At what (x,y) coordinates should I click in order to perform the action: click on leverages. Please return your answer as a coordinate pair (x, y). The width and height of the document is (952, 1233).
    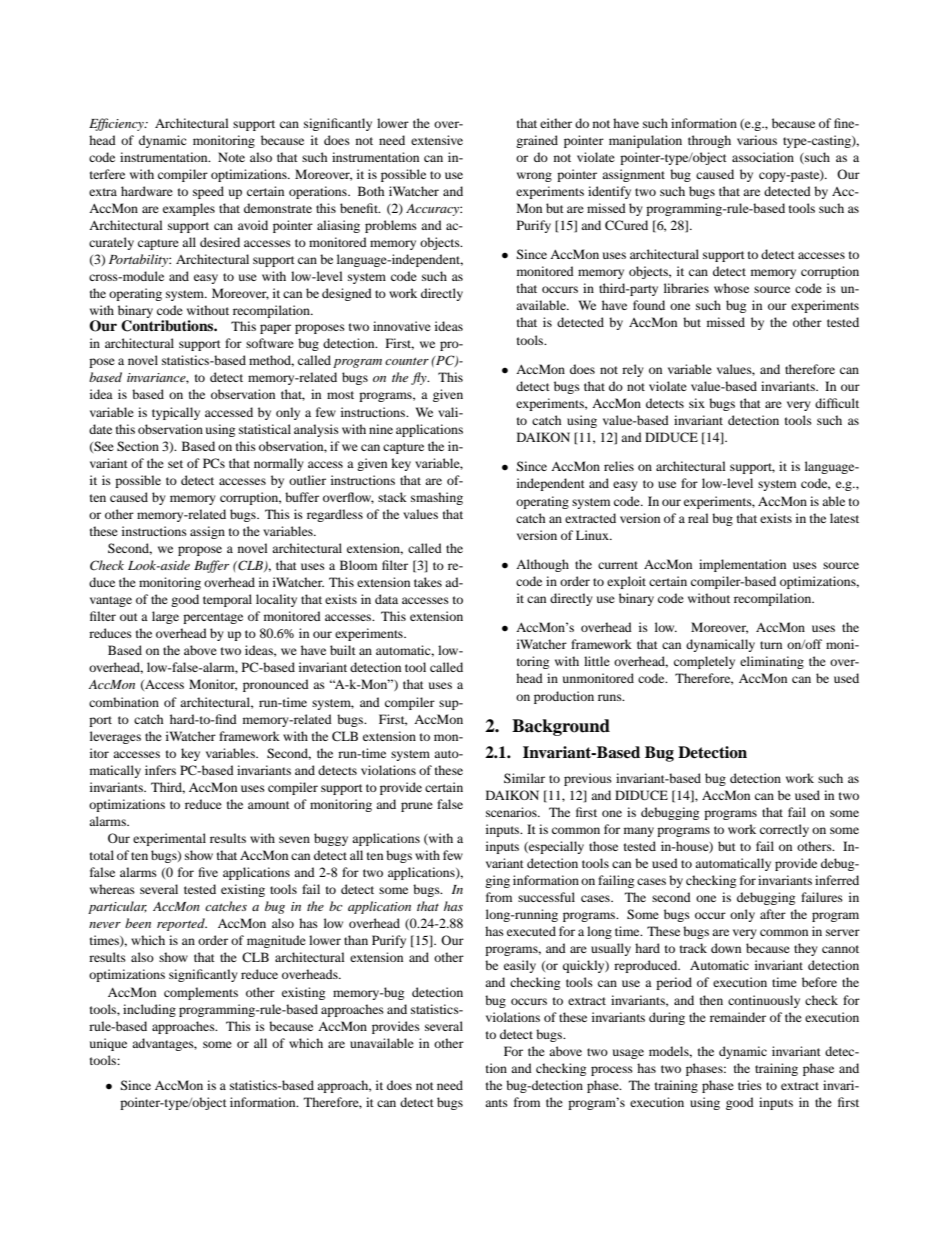
    Looking at the image, I should click on (115, 737).
